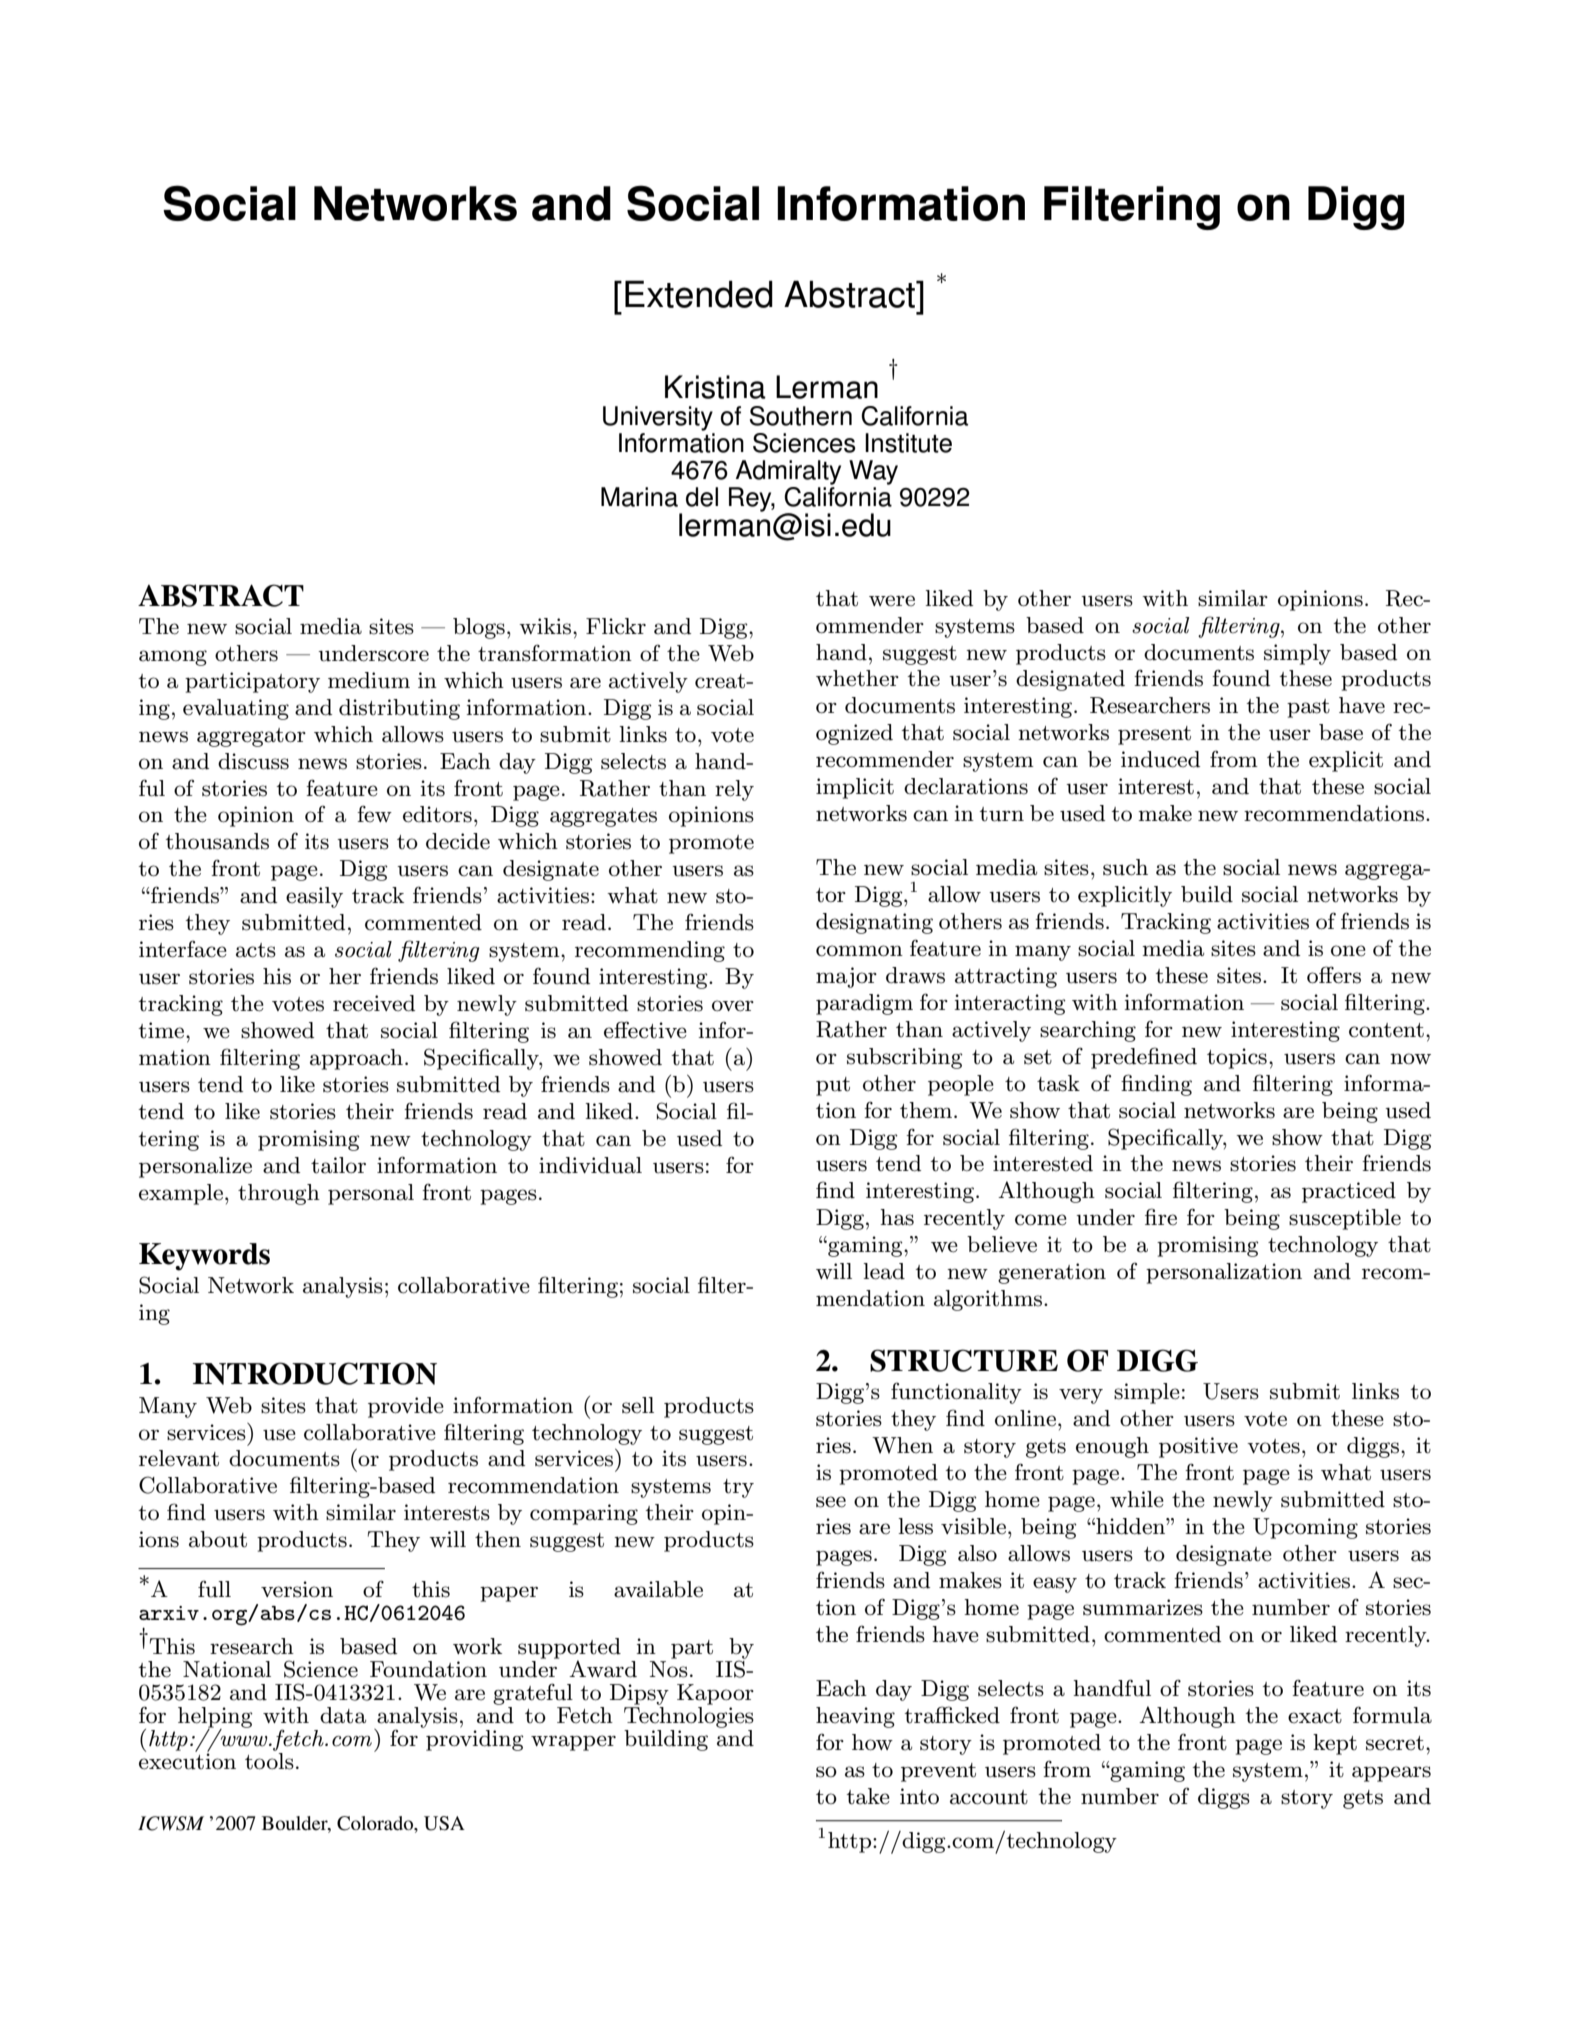  What do you see at coordinates (738, 1488) in the image?
I see `try` at bounding box center [738, 1488].
